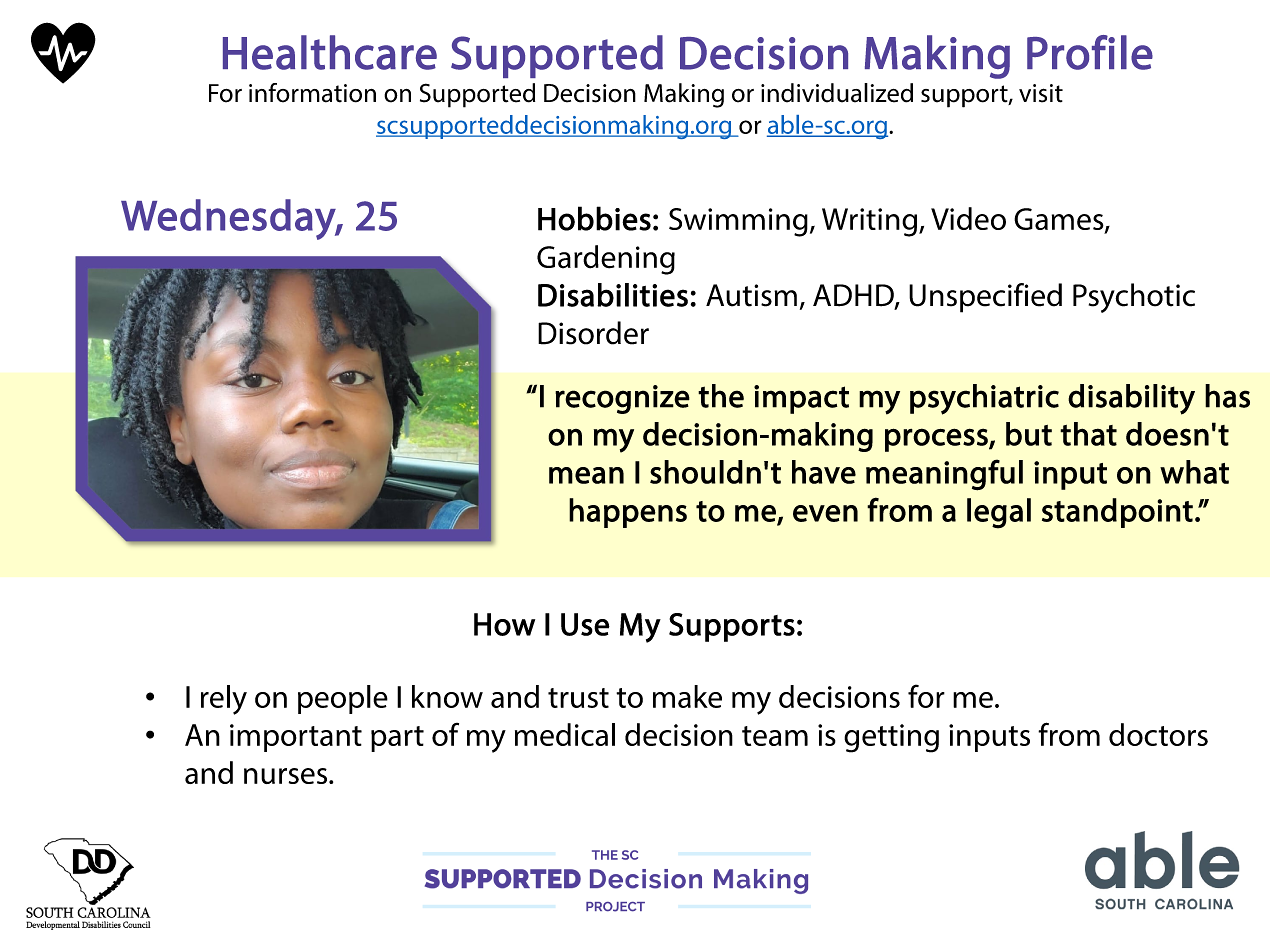 The height and width of the page is (952, 1270). Describe the element at coordinates (622, 399) in the page. I see `recognize` at that location.
